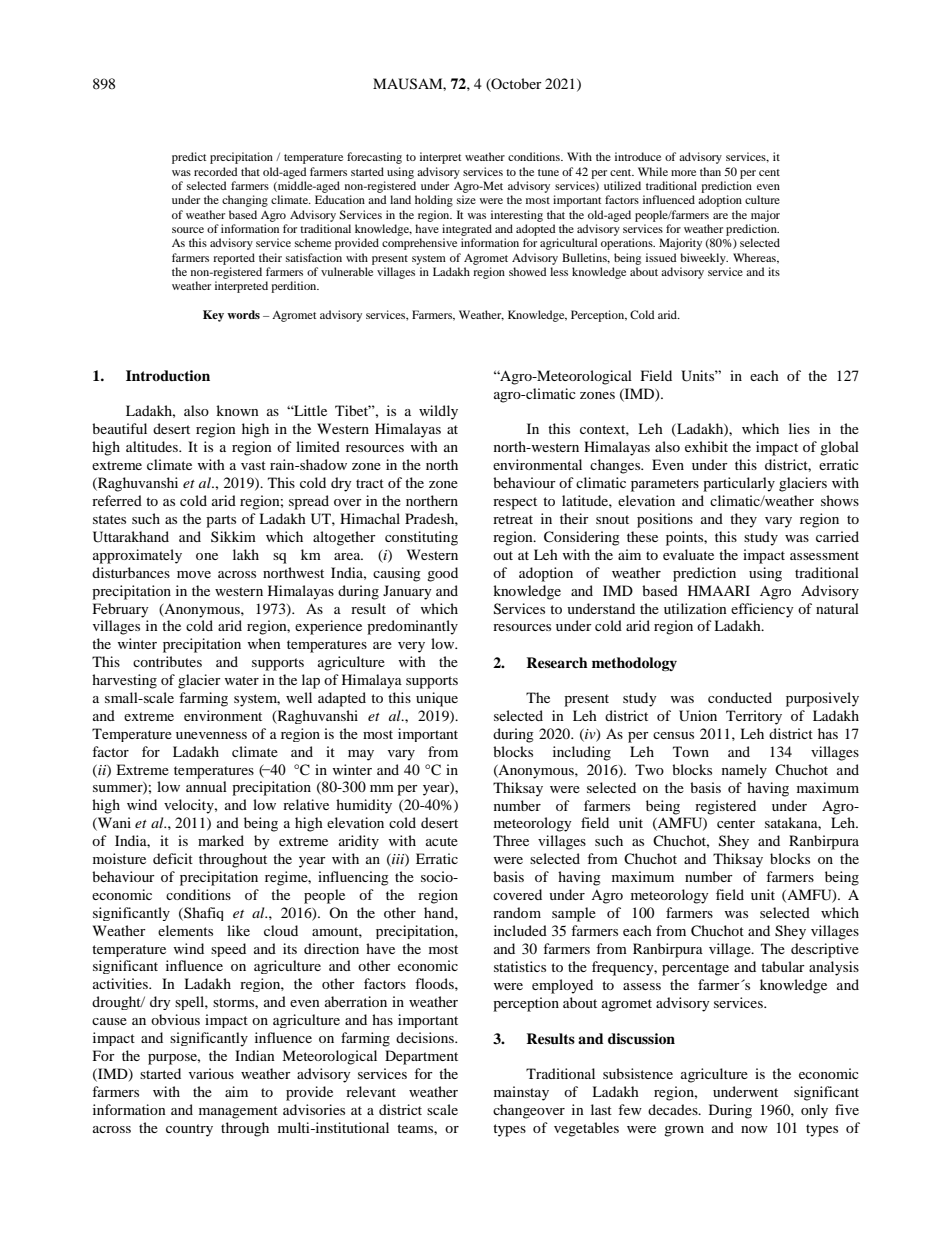  I want to click on size, so click(466, 199).
